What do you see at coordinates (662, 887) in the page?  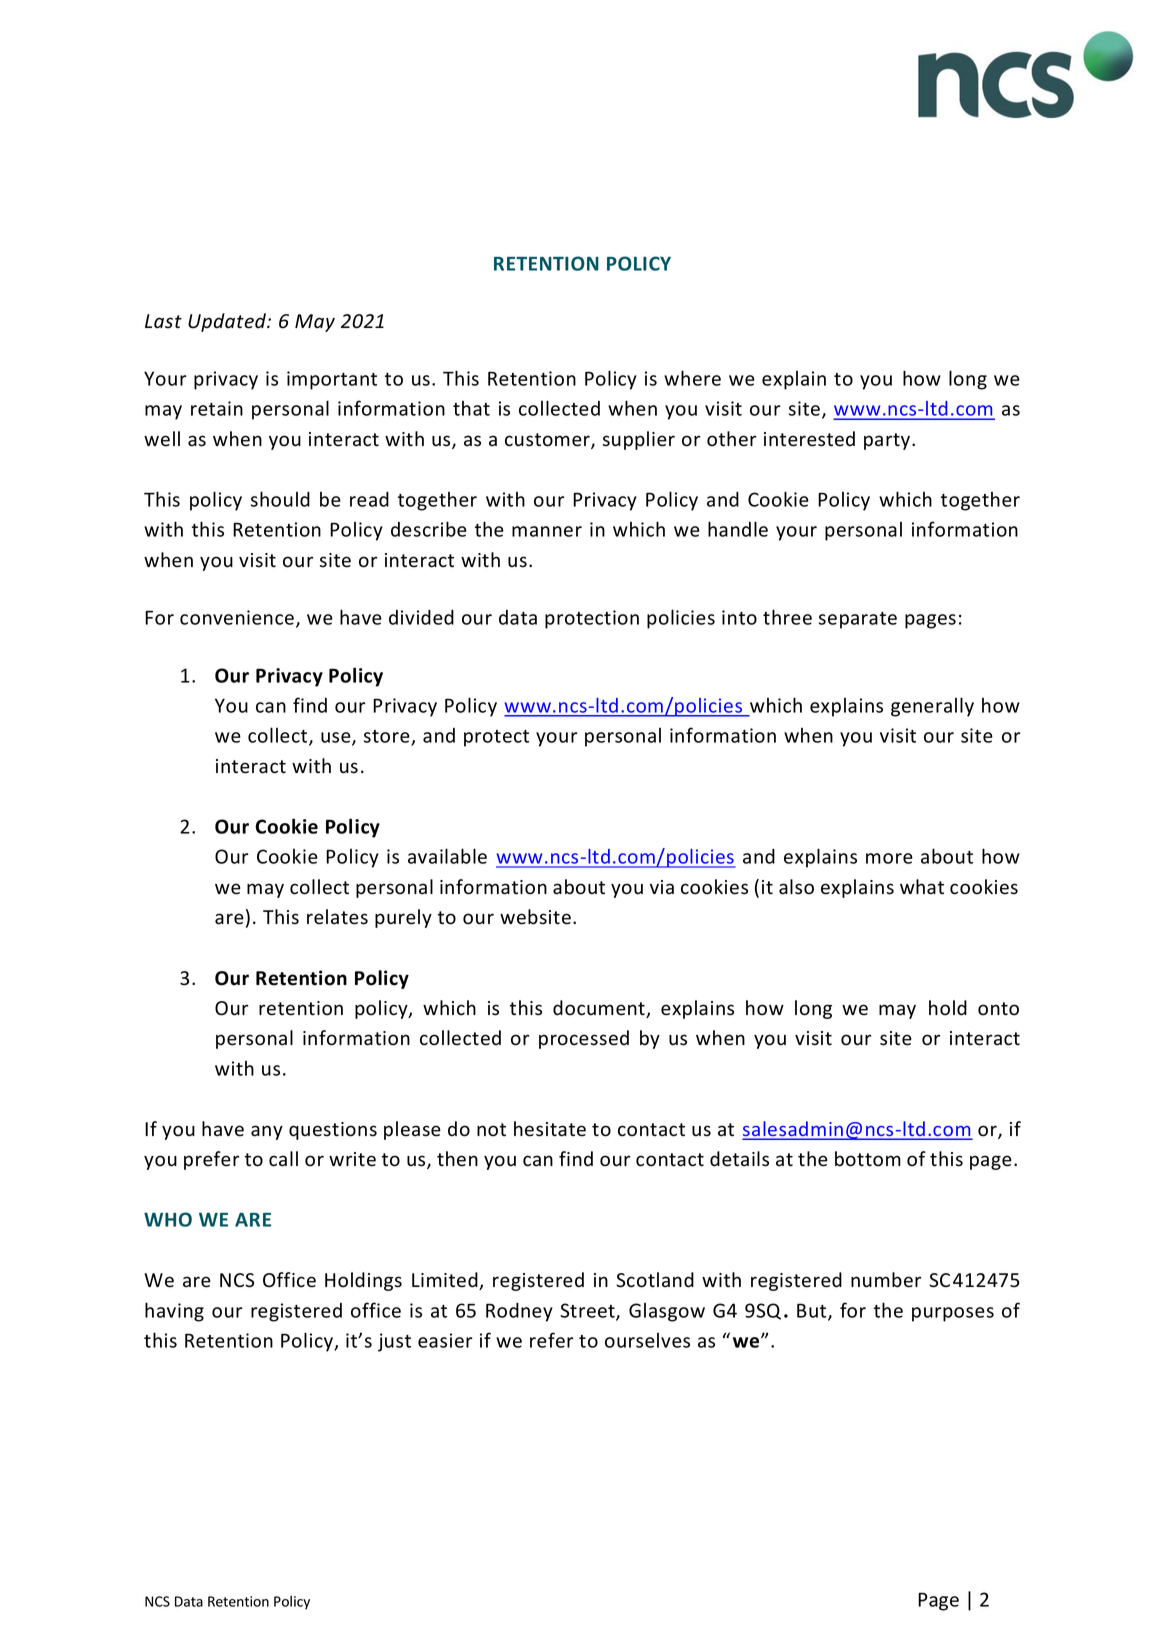 I see `via` at bounding box center [662, 887].
